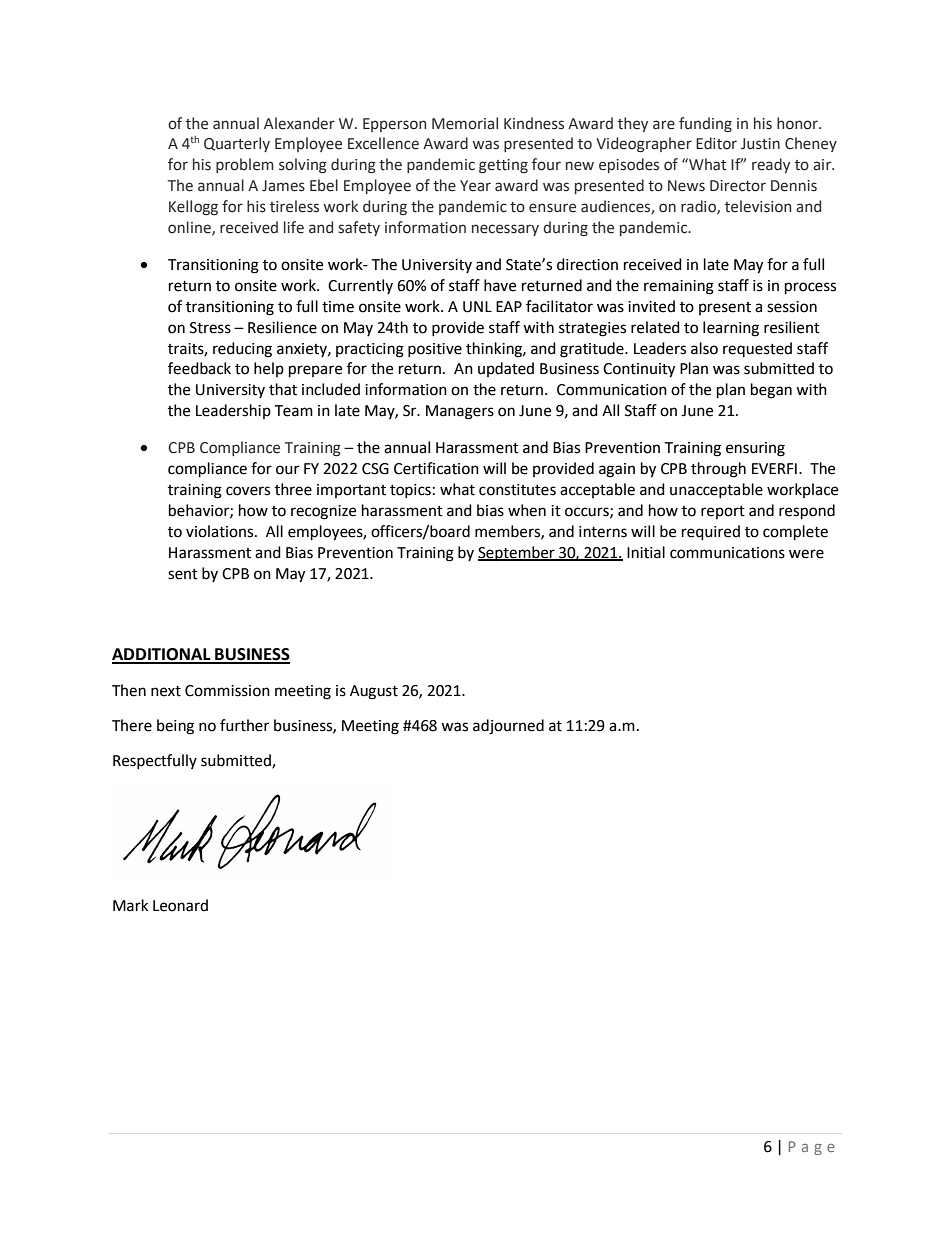 This page has width=952, height=1233. I want to click on Memorial, so click(465, 123).
